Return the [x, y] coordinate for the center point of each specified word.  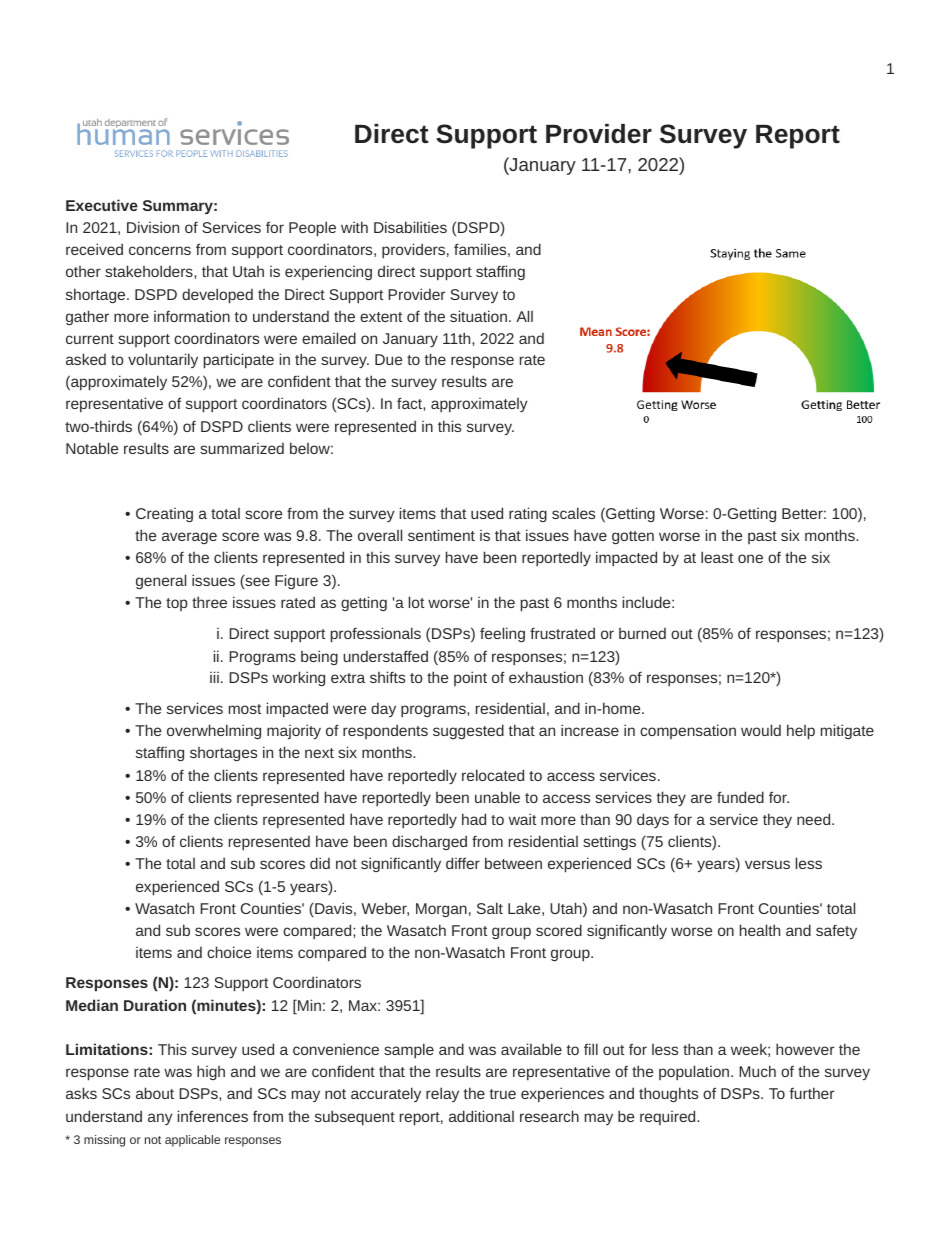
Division [153, 227]
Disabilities [410, 227]
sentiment [441, 535]
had [474, 819]
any [160, 1119]
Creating [164, 515]
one [750, 558]
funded [740, 797]
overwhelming [214, 731]
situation [478, 316]
